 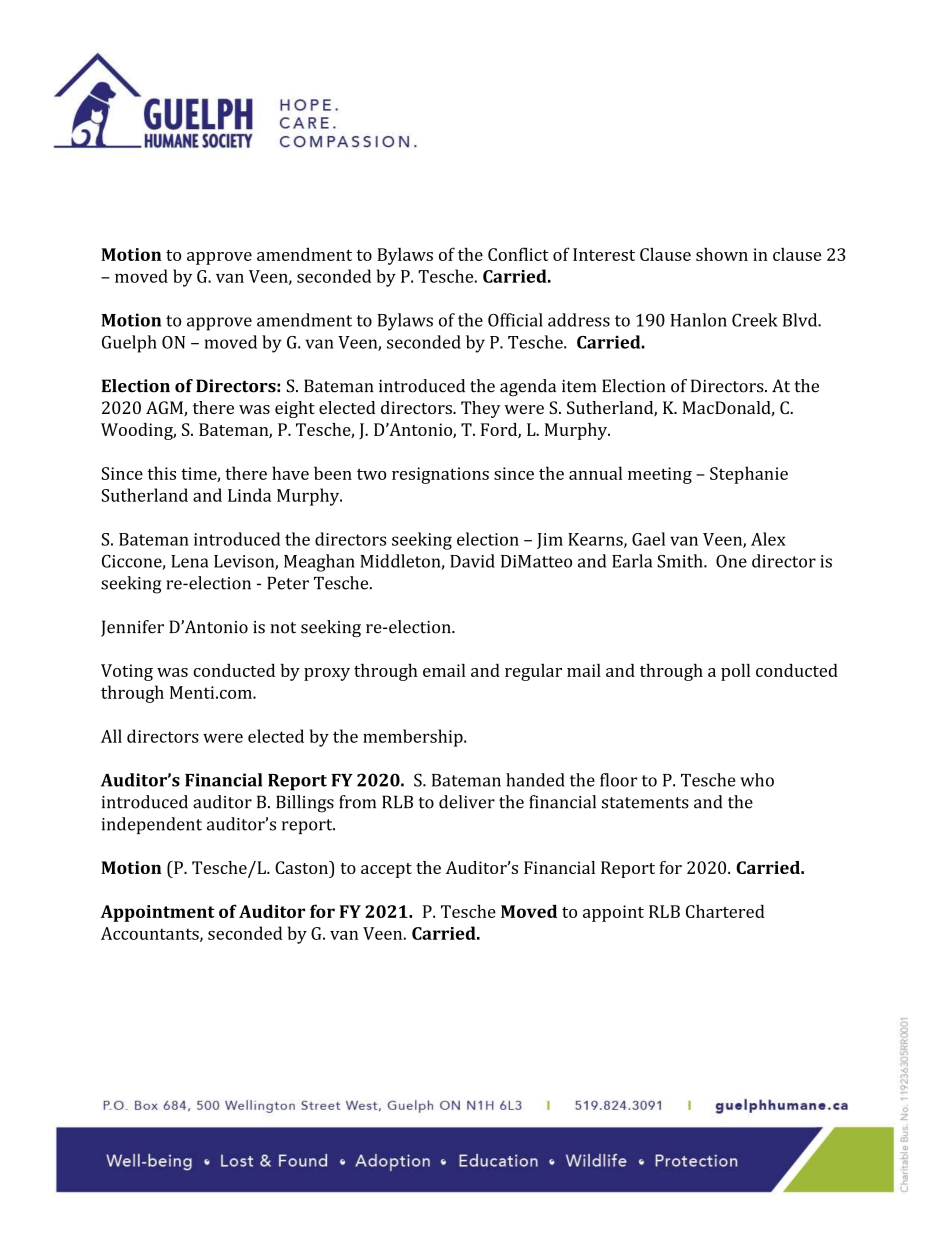 I want to click on Conflict, so click(x=518, y=254).
